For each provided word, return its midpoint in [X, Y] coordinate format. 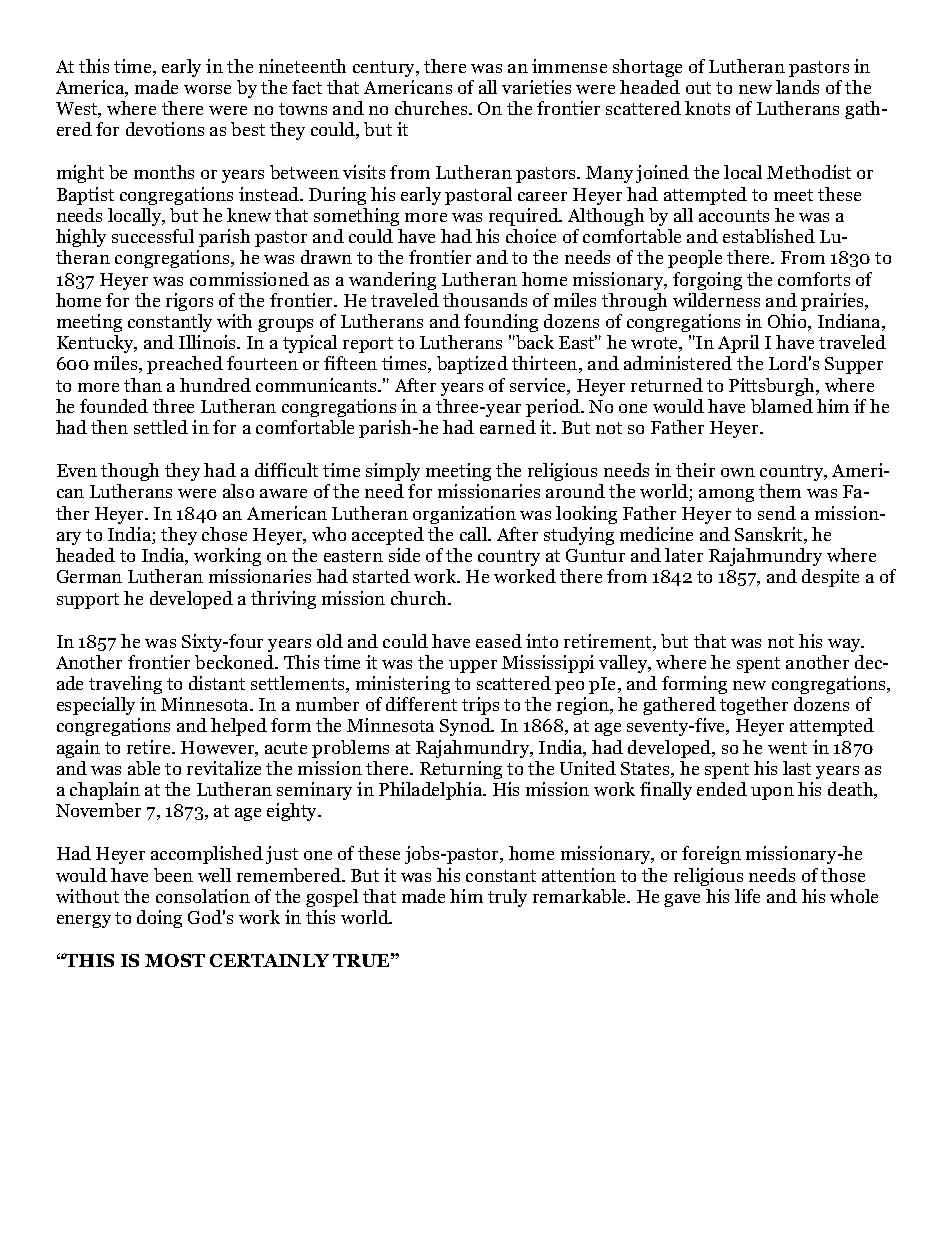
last [797, 768]
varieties [536, 87]
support [88, 601]
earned [508, 427]
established [769, 236]
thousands [485, 300]
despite [830, 578]
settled [161, 427]
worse [207, 89]
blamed [782, 406]
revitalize [224, 768]
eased [499, 641]
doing [159, 919]
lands [797, 87]
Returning [461, 770]
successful [153, 236]
